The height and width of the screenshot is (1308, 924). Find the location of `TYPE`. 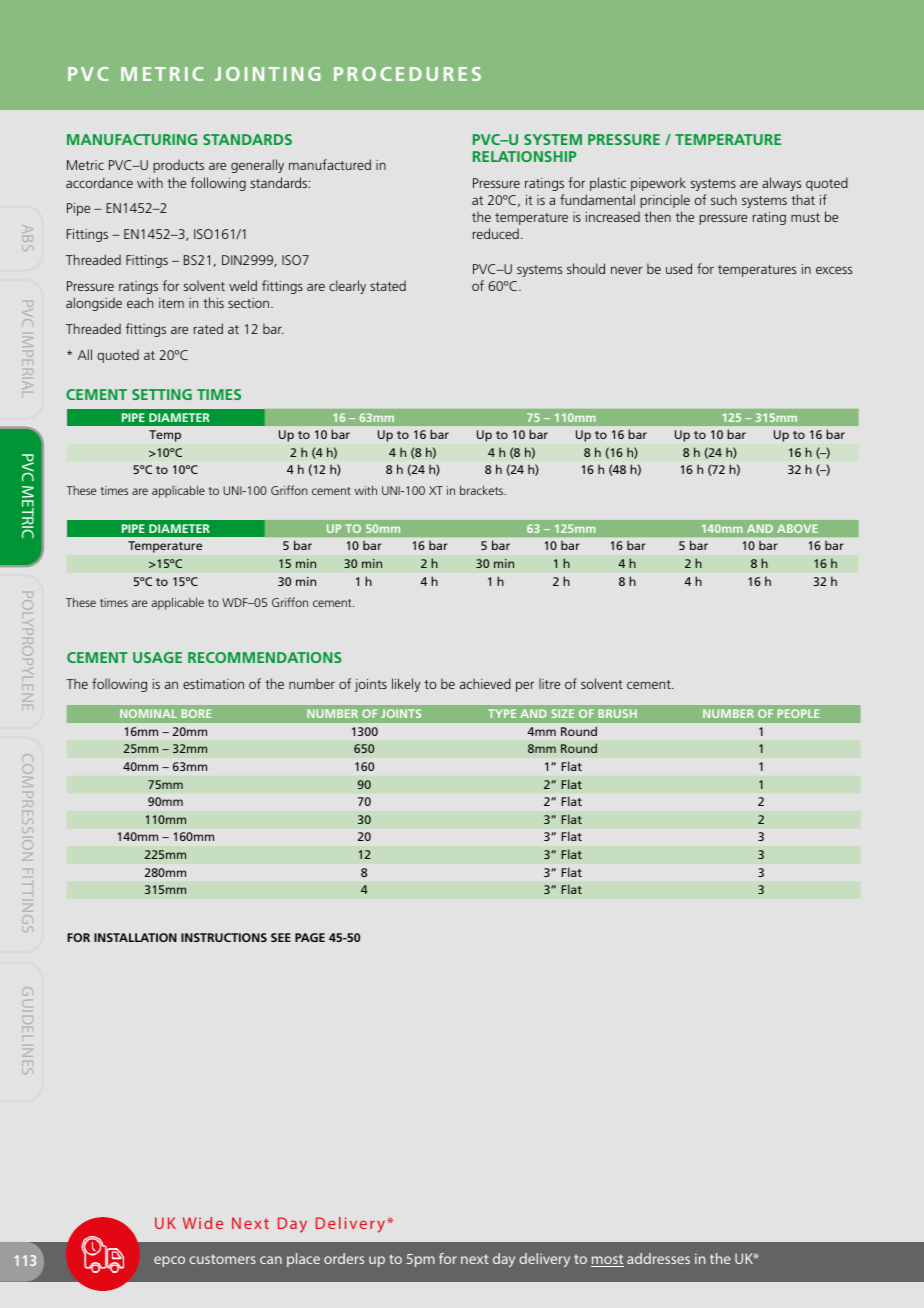

TYPE is located at coordinates (502, 713).
